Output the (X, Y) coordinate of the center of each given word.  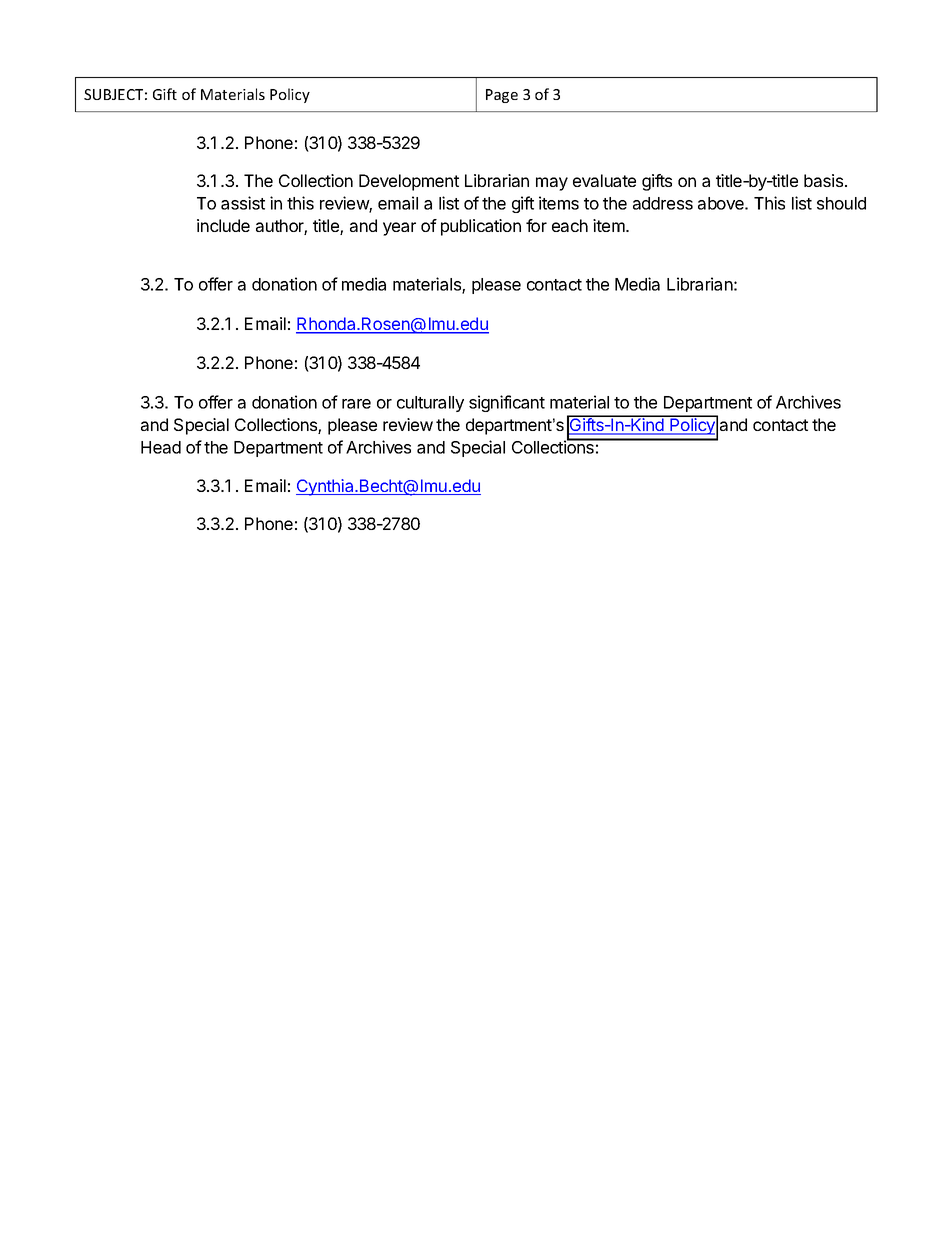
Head (161, 447)
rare (356, 404)
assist (243, 203)
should (841, 203)
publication (481, 227)
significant (507, 403)
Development (409, 182)
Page (502, 96)
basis (825, 180)
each (570, 225)
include (223, 225)
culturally (430, 404)
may (552, 184)
